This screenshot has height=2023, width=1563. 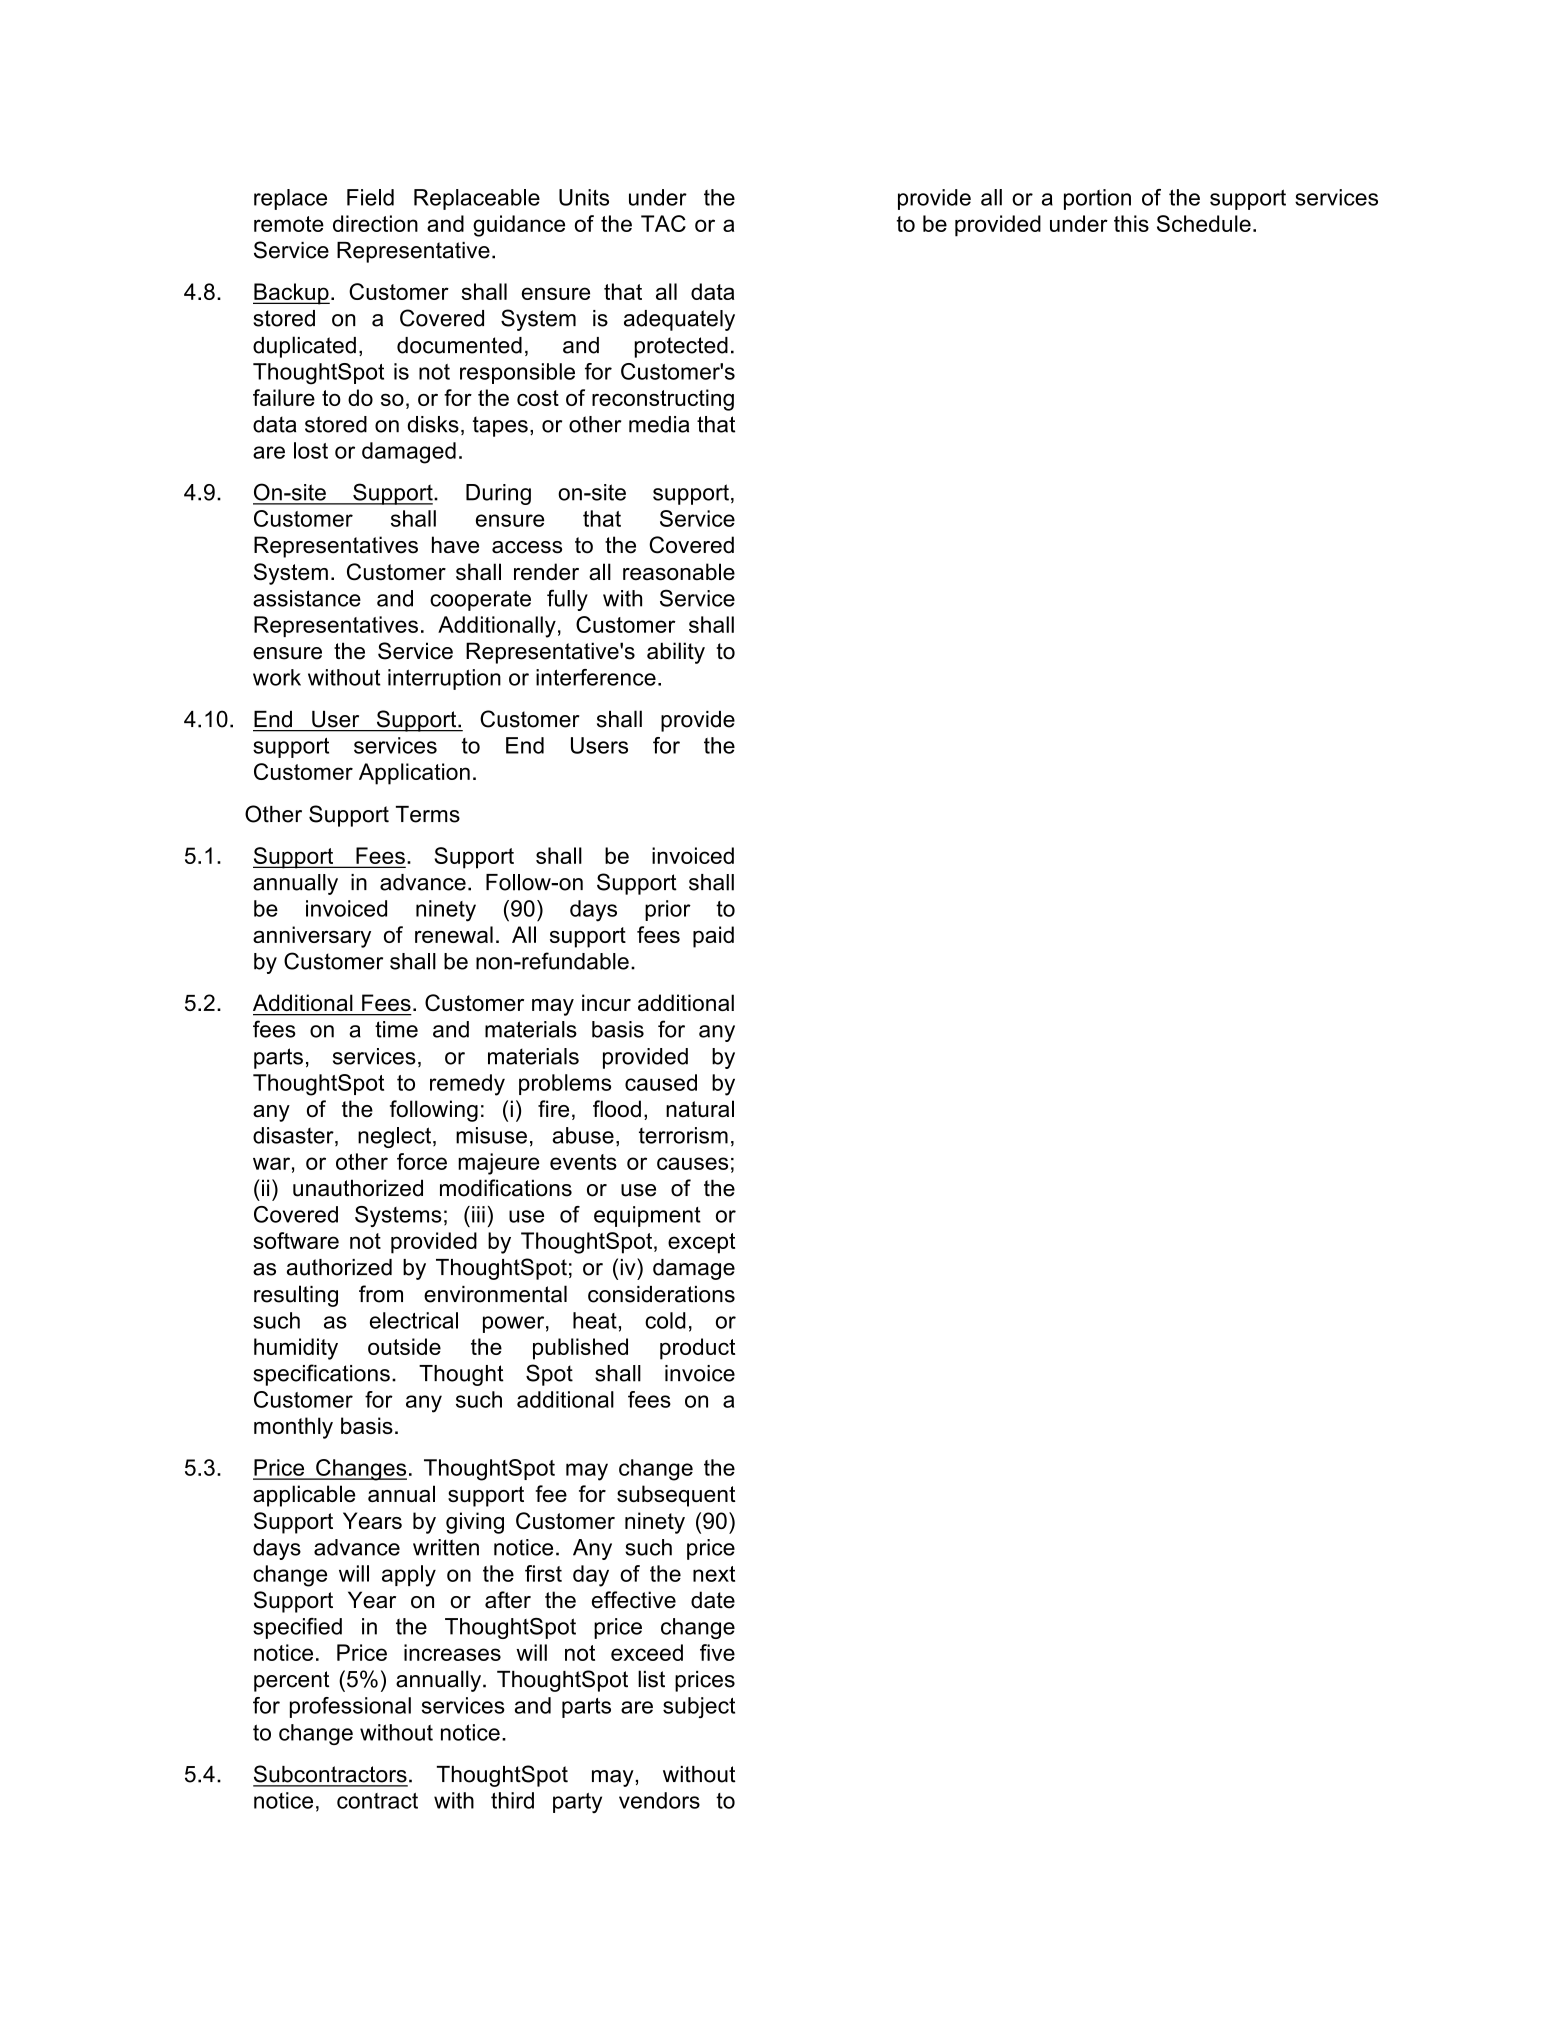 I want to click on except, so click(x=701, y=1243).
